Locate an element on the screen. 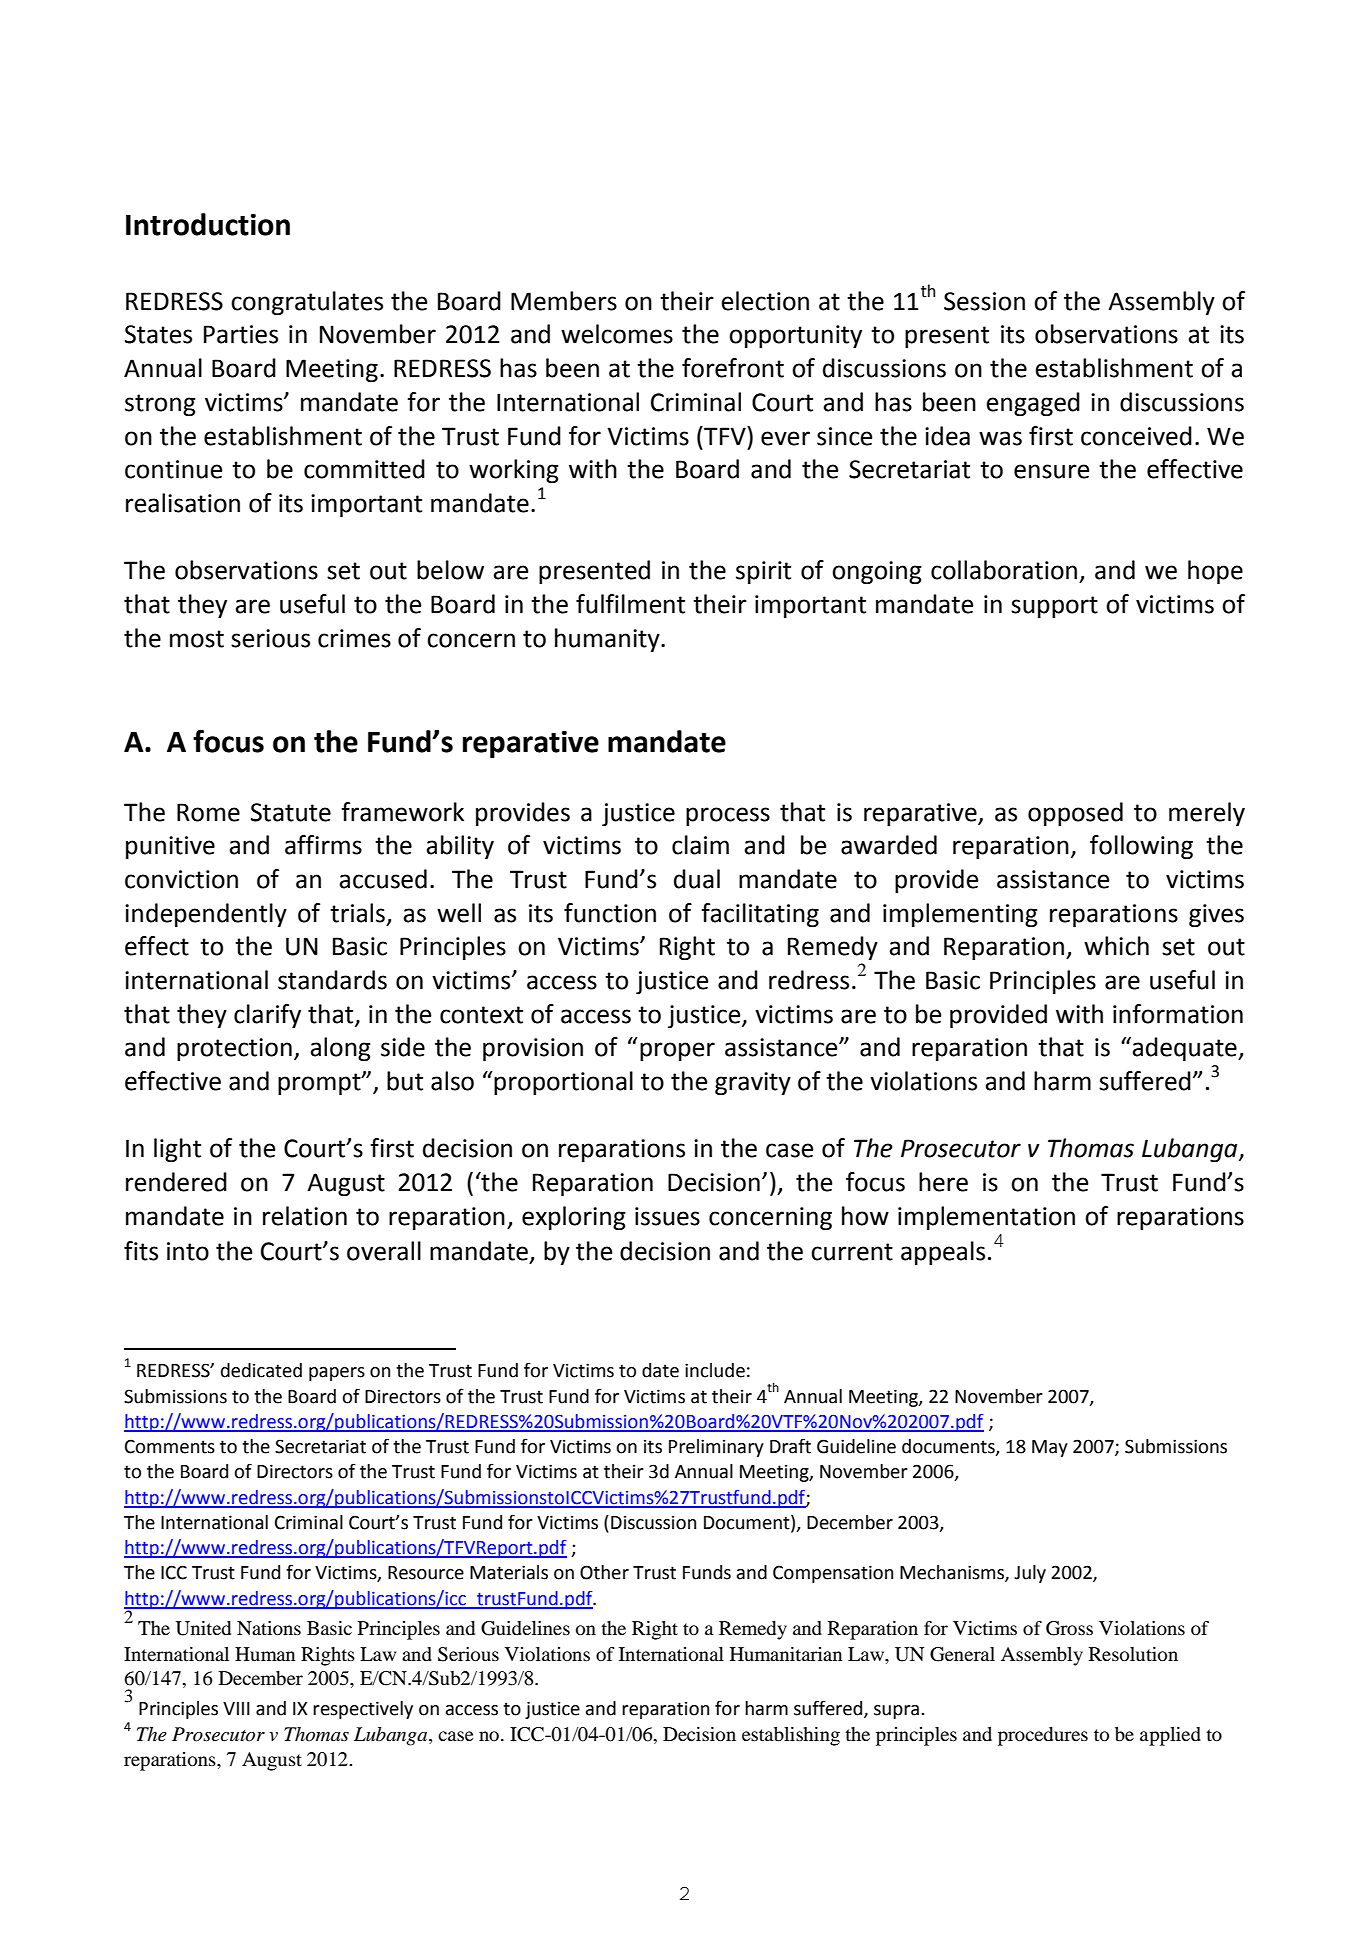 This screenshot has width=1369, height=1936. support is located at coordinates (1054, 607).
